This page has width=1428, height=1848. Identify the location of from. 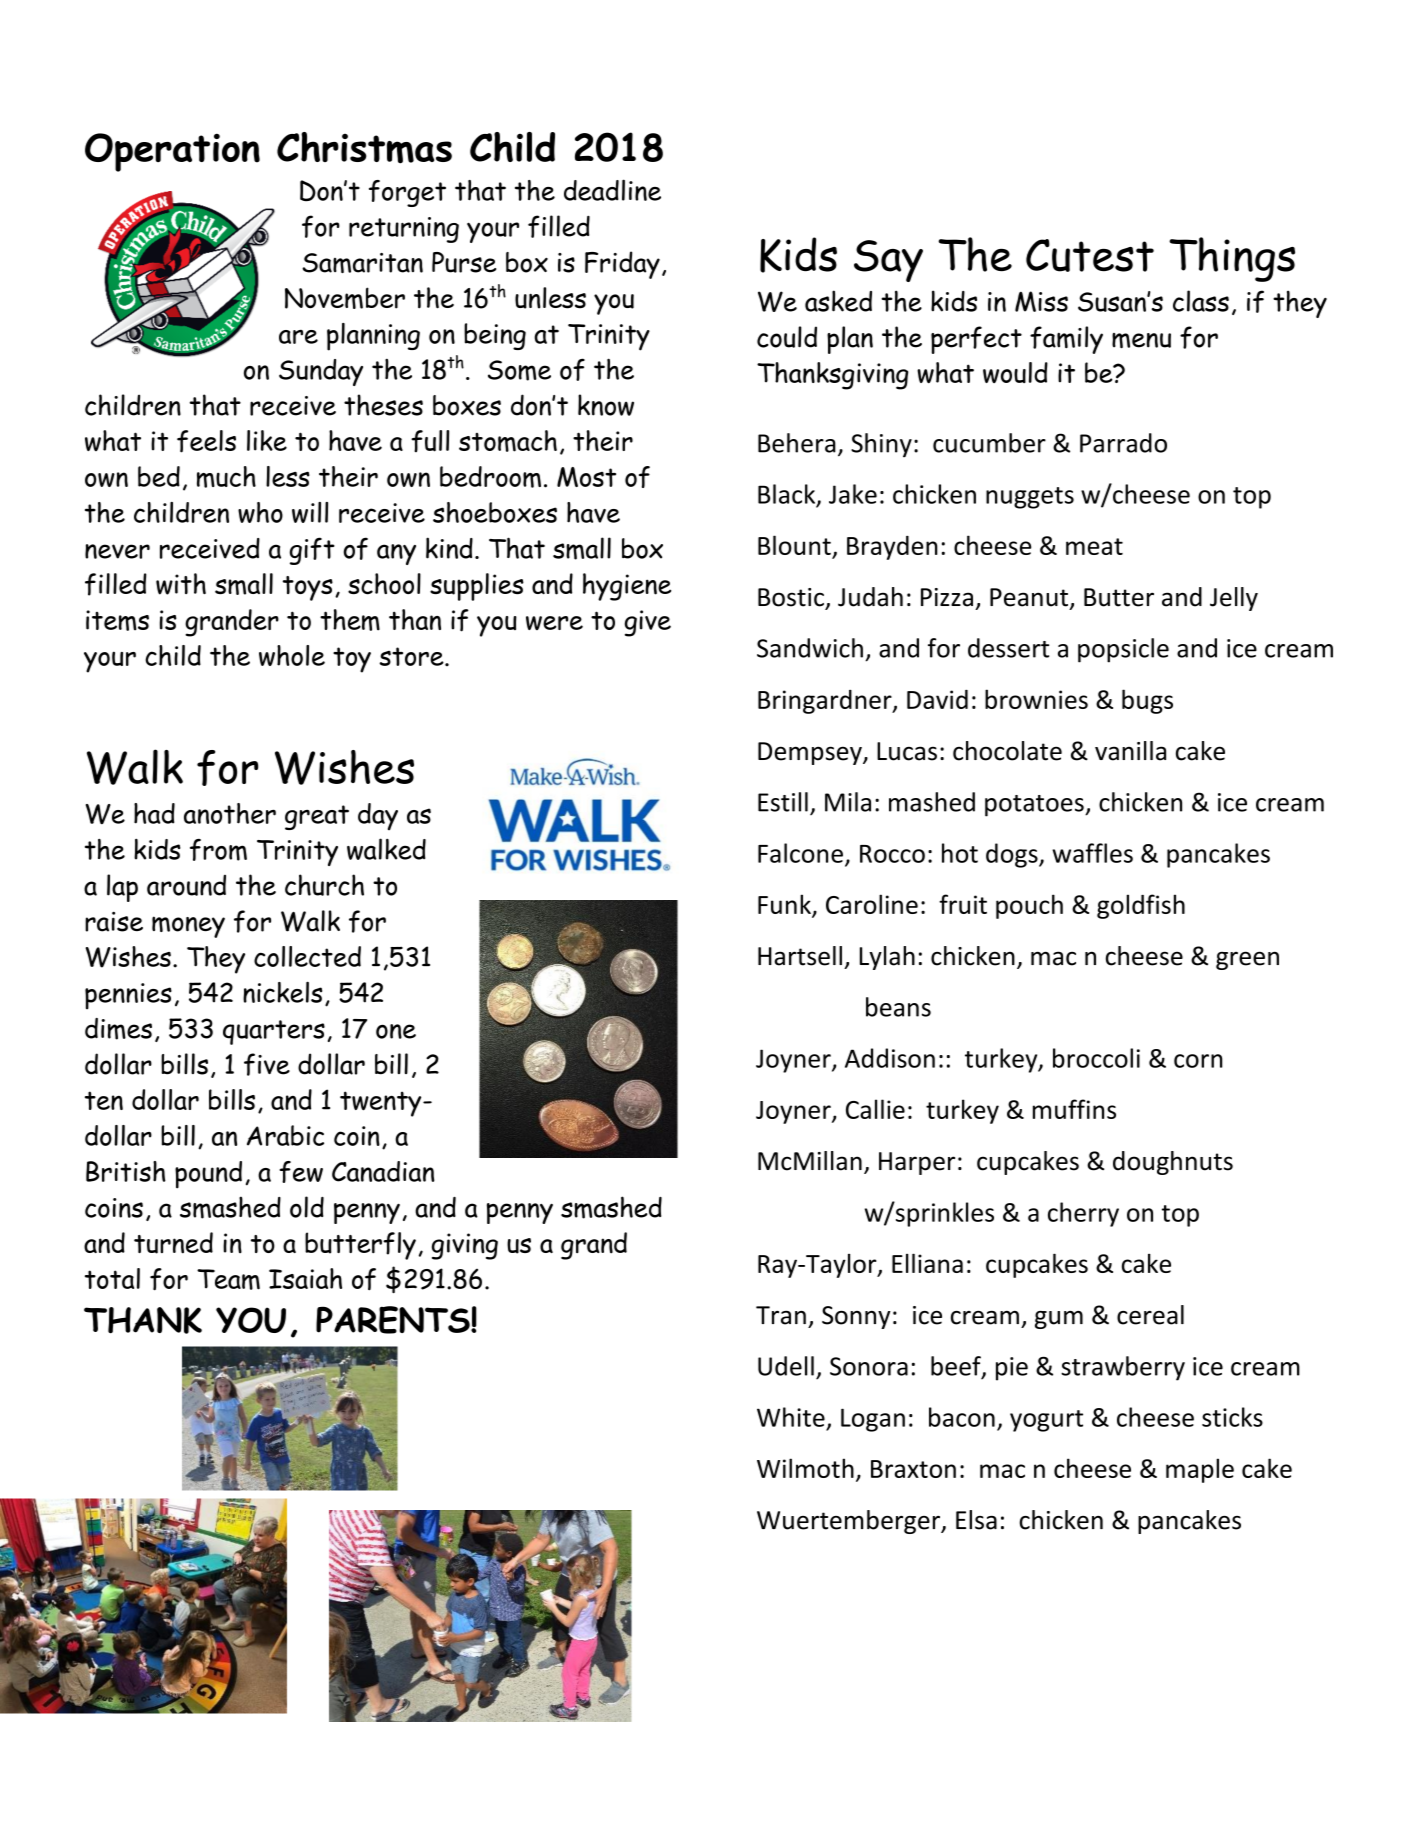
(218, 850).
